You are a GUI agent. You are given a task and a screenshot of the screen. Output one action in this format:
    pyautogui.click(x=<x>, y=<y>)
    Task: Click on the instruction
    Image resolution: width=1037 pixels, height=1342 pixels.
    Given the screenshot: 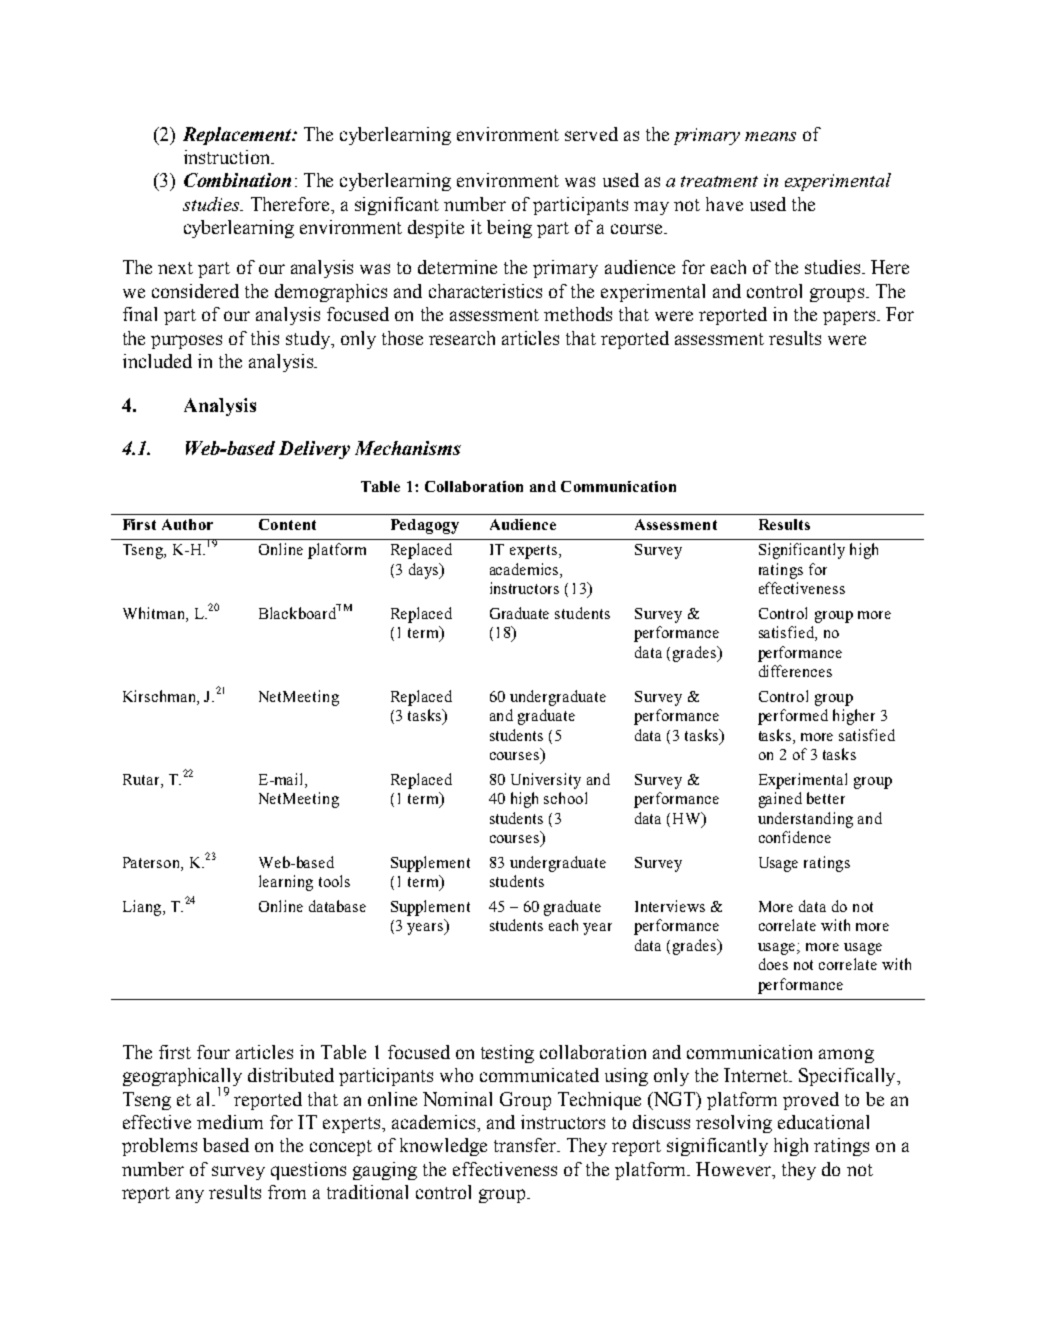 What is the action you would take?
    pyautogui.click(x=228, y=157)
